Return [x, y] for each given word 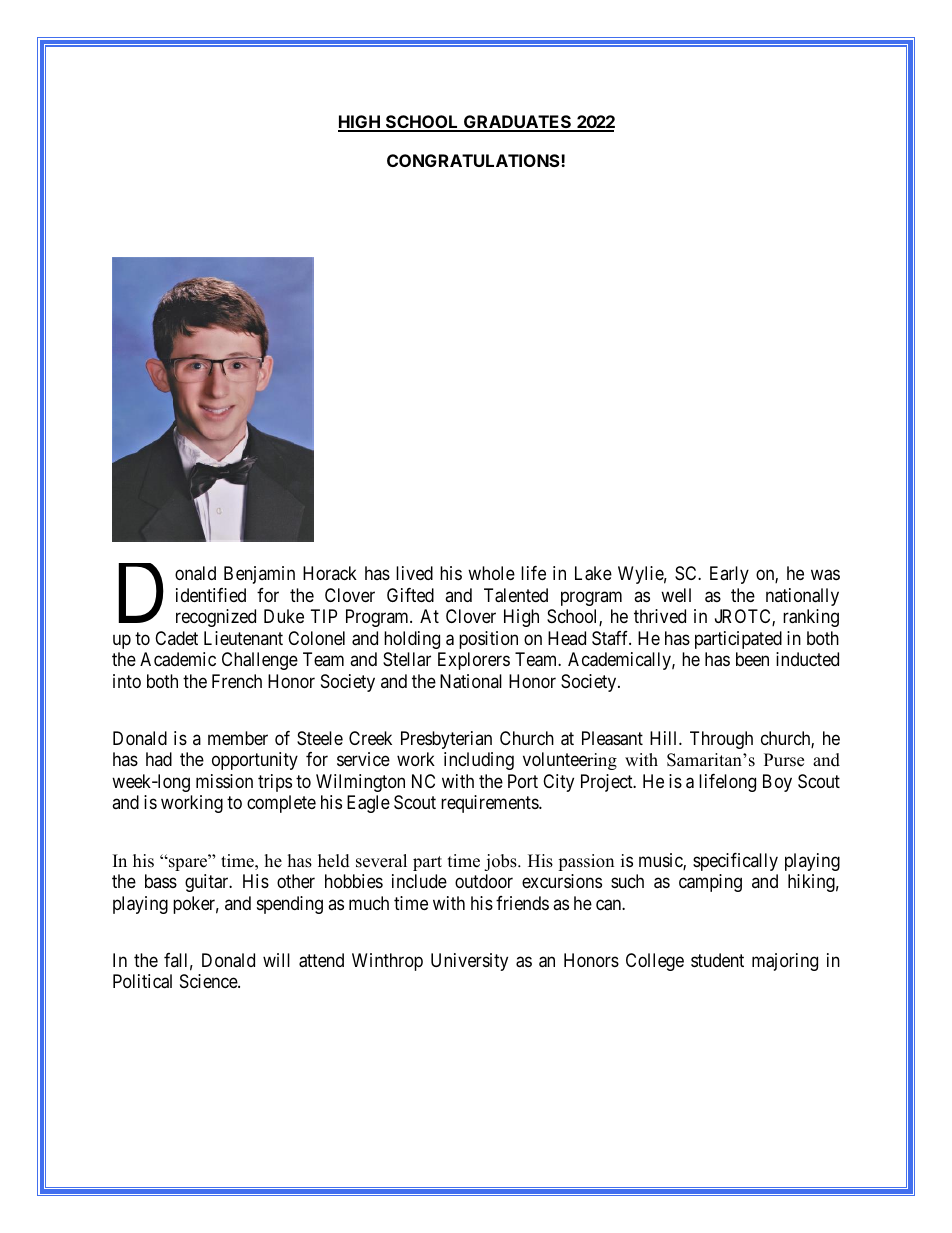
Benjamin [259, 575]
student [717, 960]
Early [729, 575]
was [825, 575]
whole [491, 573]
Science [209, 981]
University [469, 962]
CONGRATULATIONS [474, 160]
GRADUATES [518, 123]
